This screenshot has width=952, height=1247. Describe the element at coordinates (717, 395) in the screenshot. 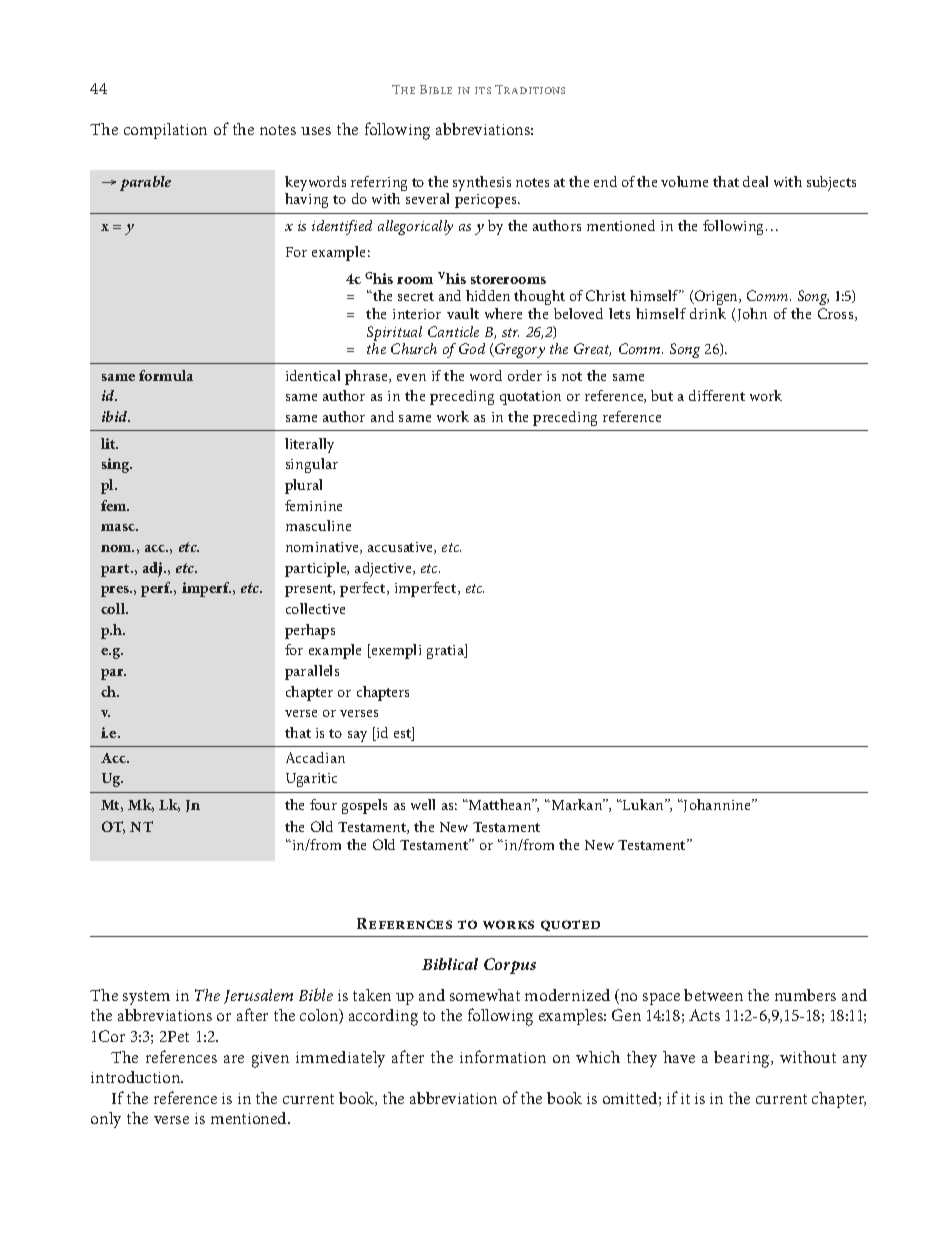

I see `different` at that location.
